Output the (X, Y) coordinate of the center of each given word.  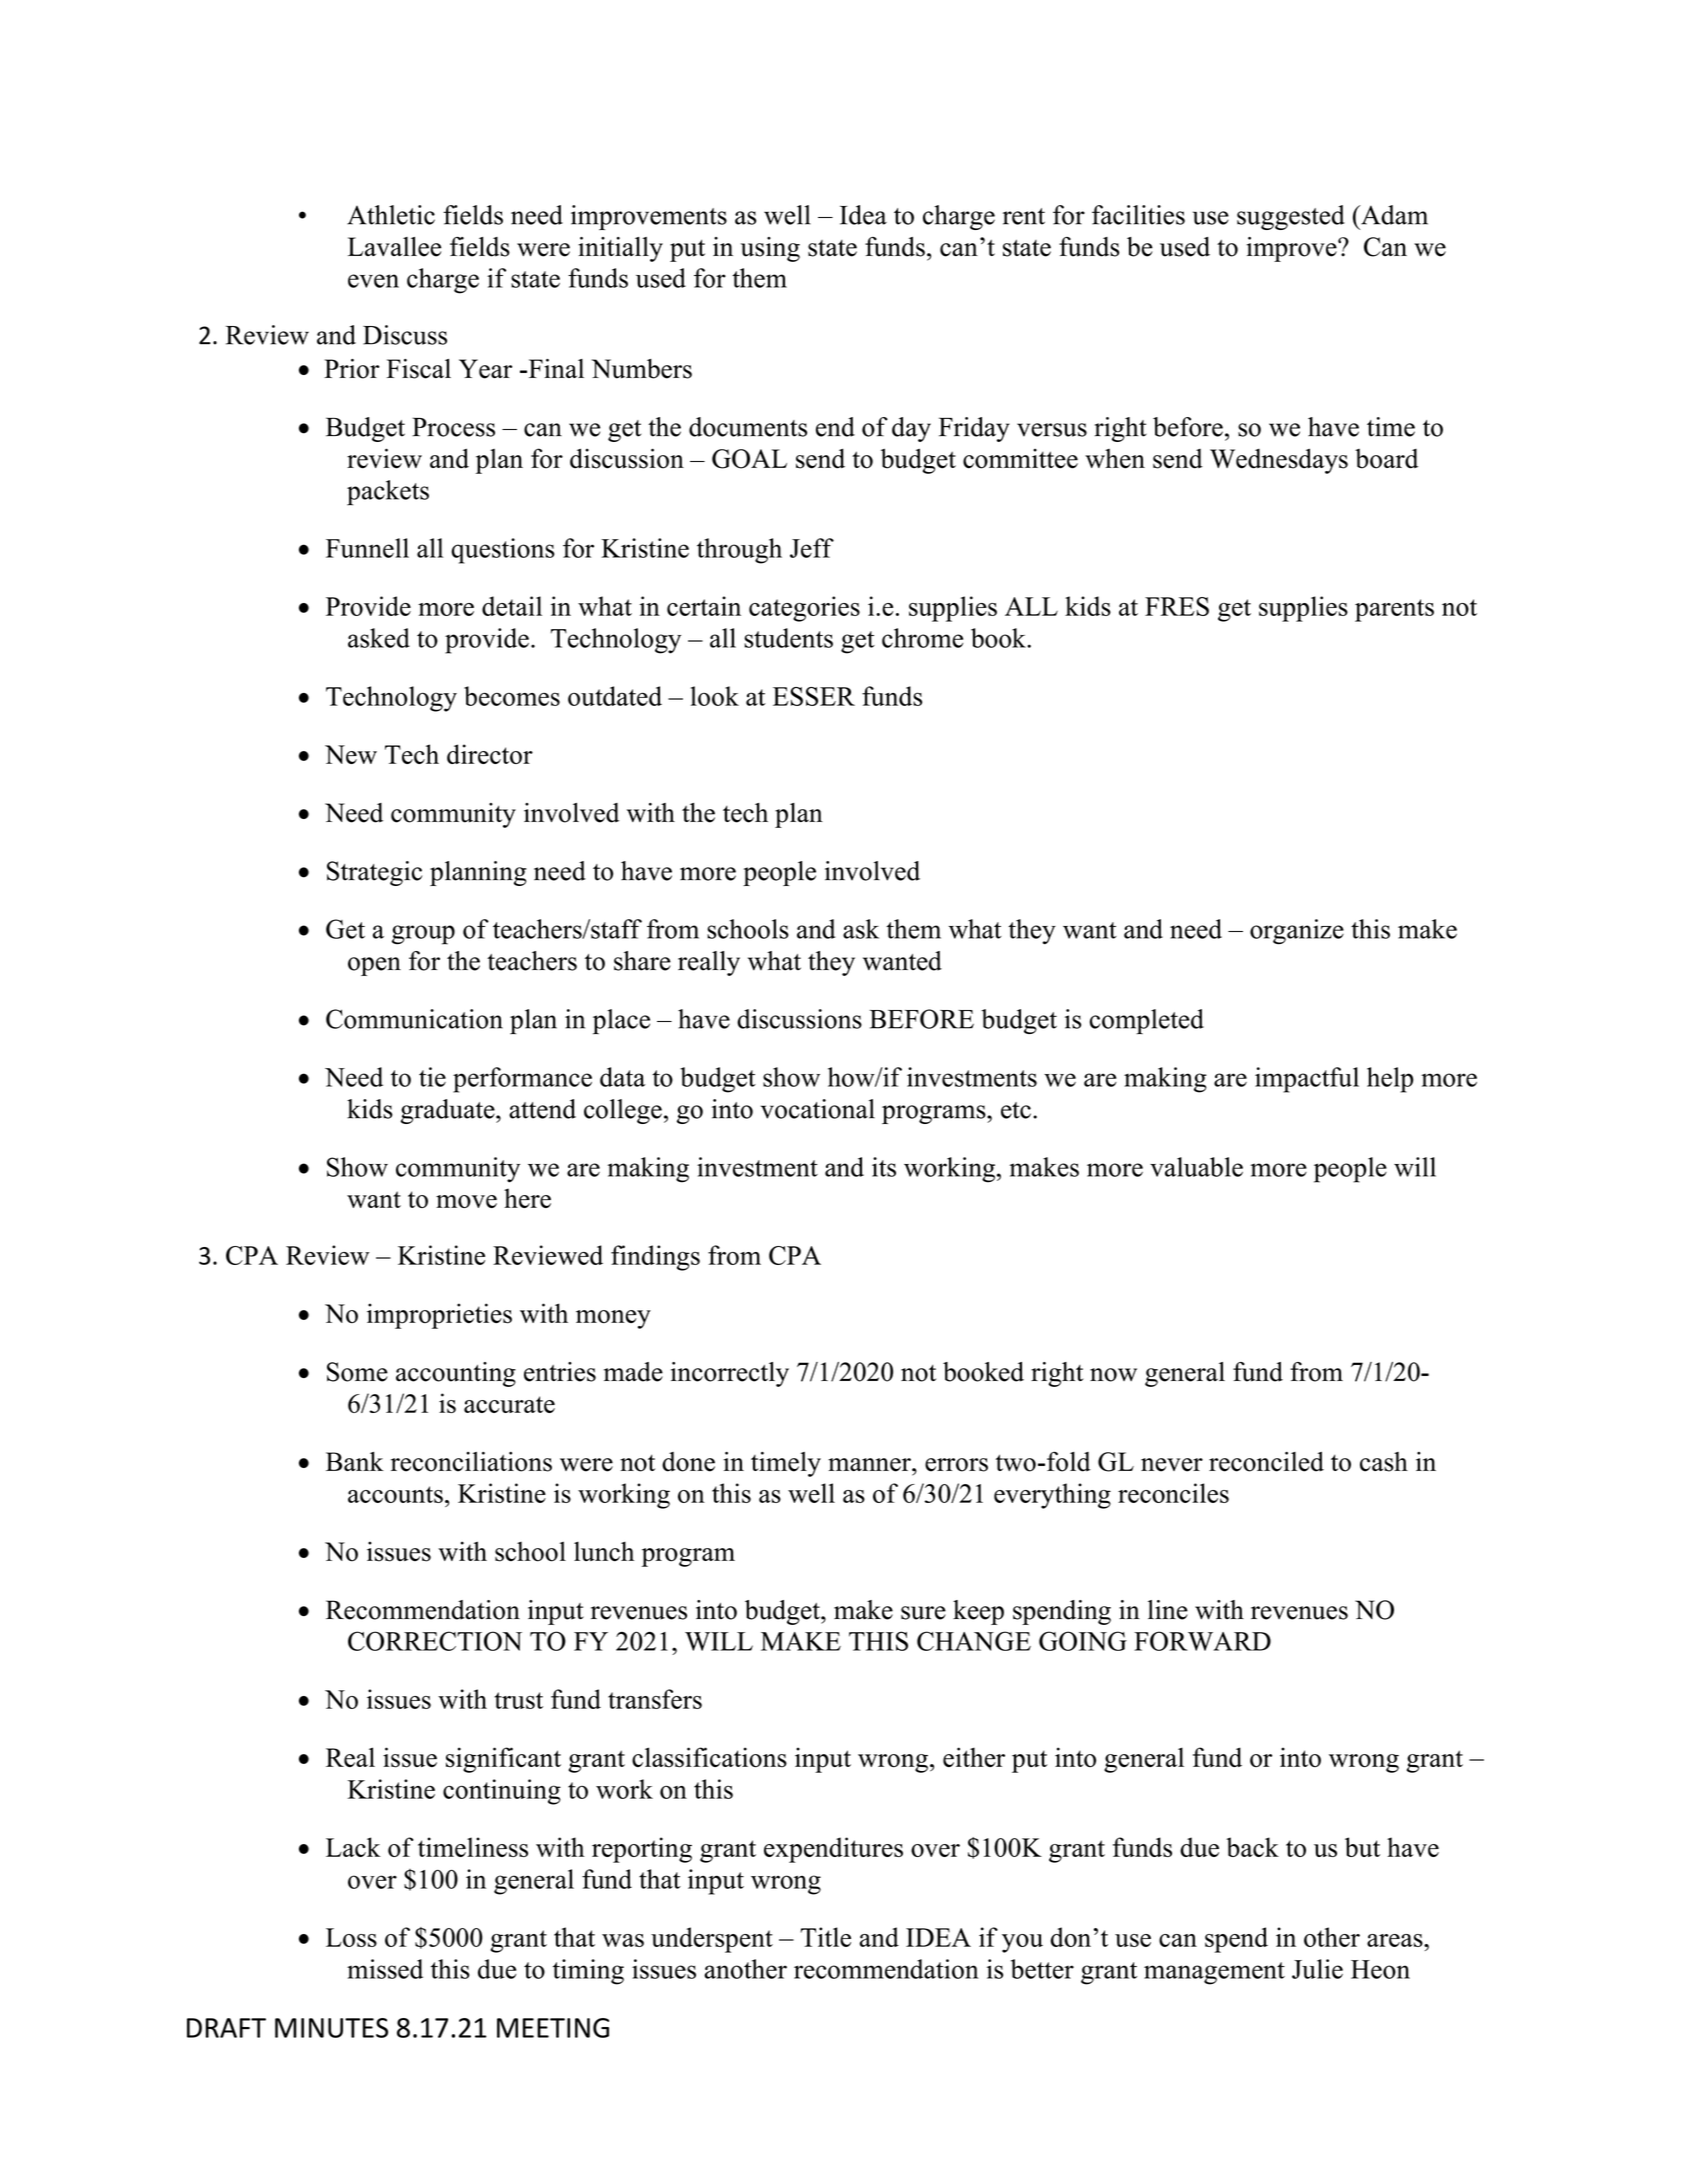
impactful (1307, 1080)
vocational (818, 1109)
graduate (449, 1111)
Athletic (391, 215)
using (770, 249)
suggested (1291, 217)
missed (385, 1969)
